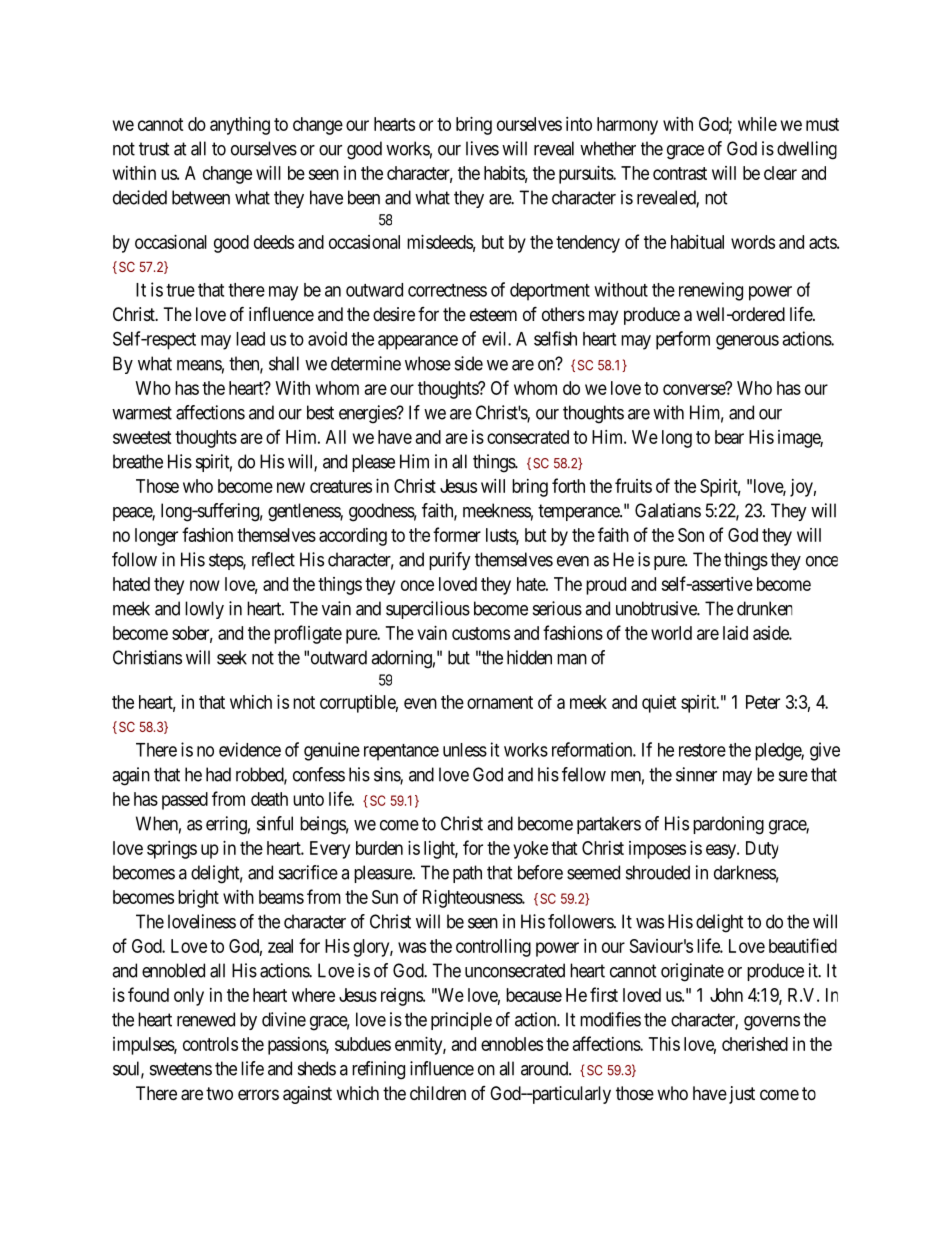 The width and height of the document is (952, 1233). What do you see at coordinates (729, 437) in the document?
I see `bear` at bounding box center [729, 437].
